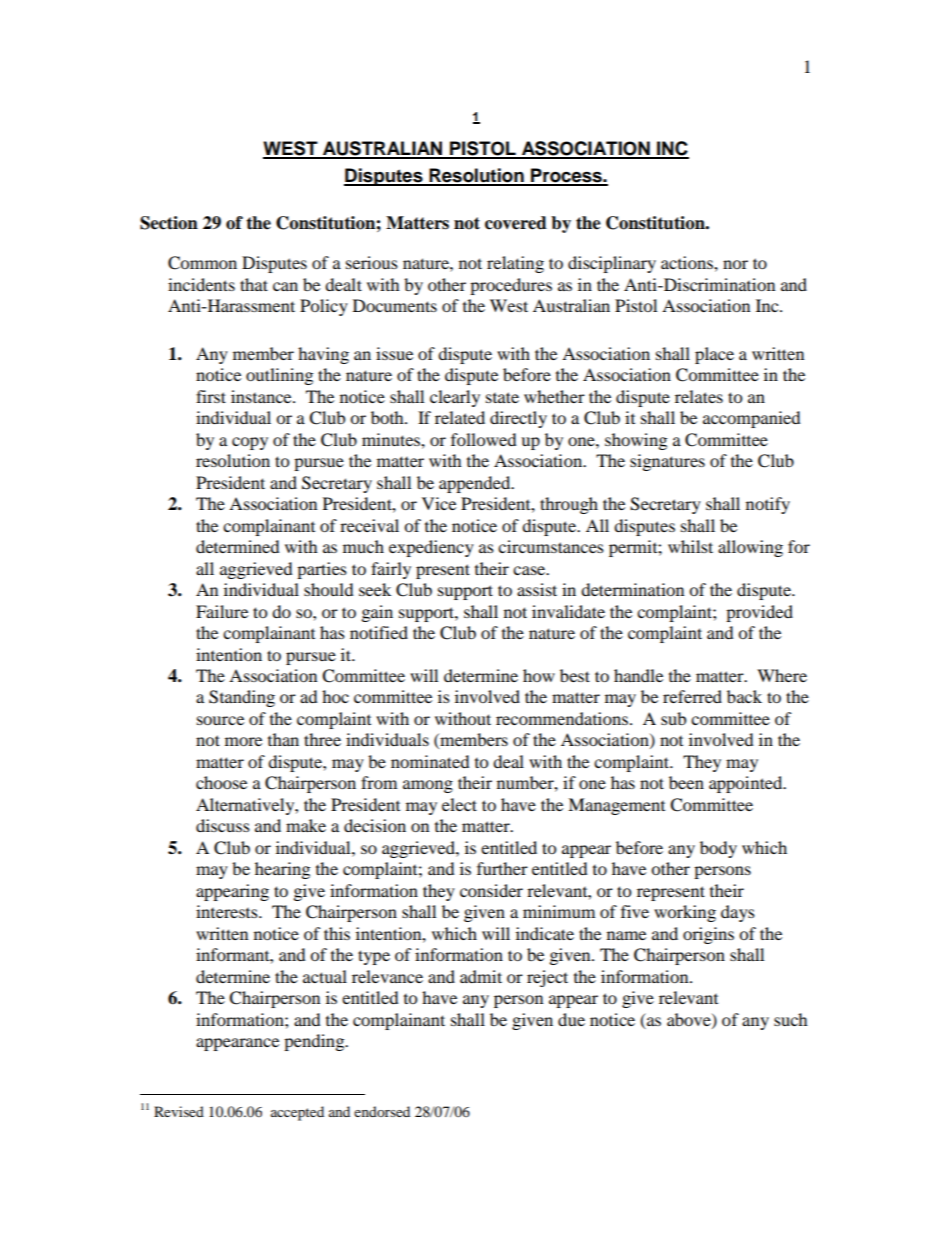 Image resolution: width=952 pixels, height=1233 pixels. What do you see at coordinates (735, 264) in the screenshot?
I see `nor` at bounding box center [735, 264].
